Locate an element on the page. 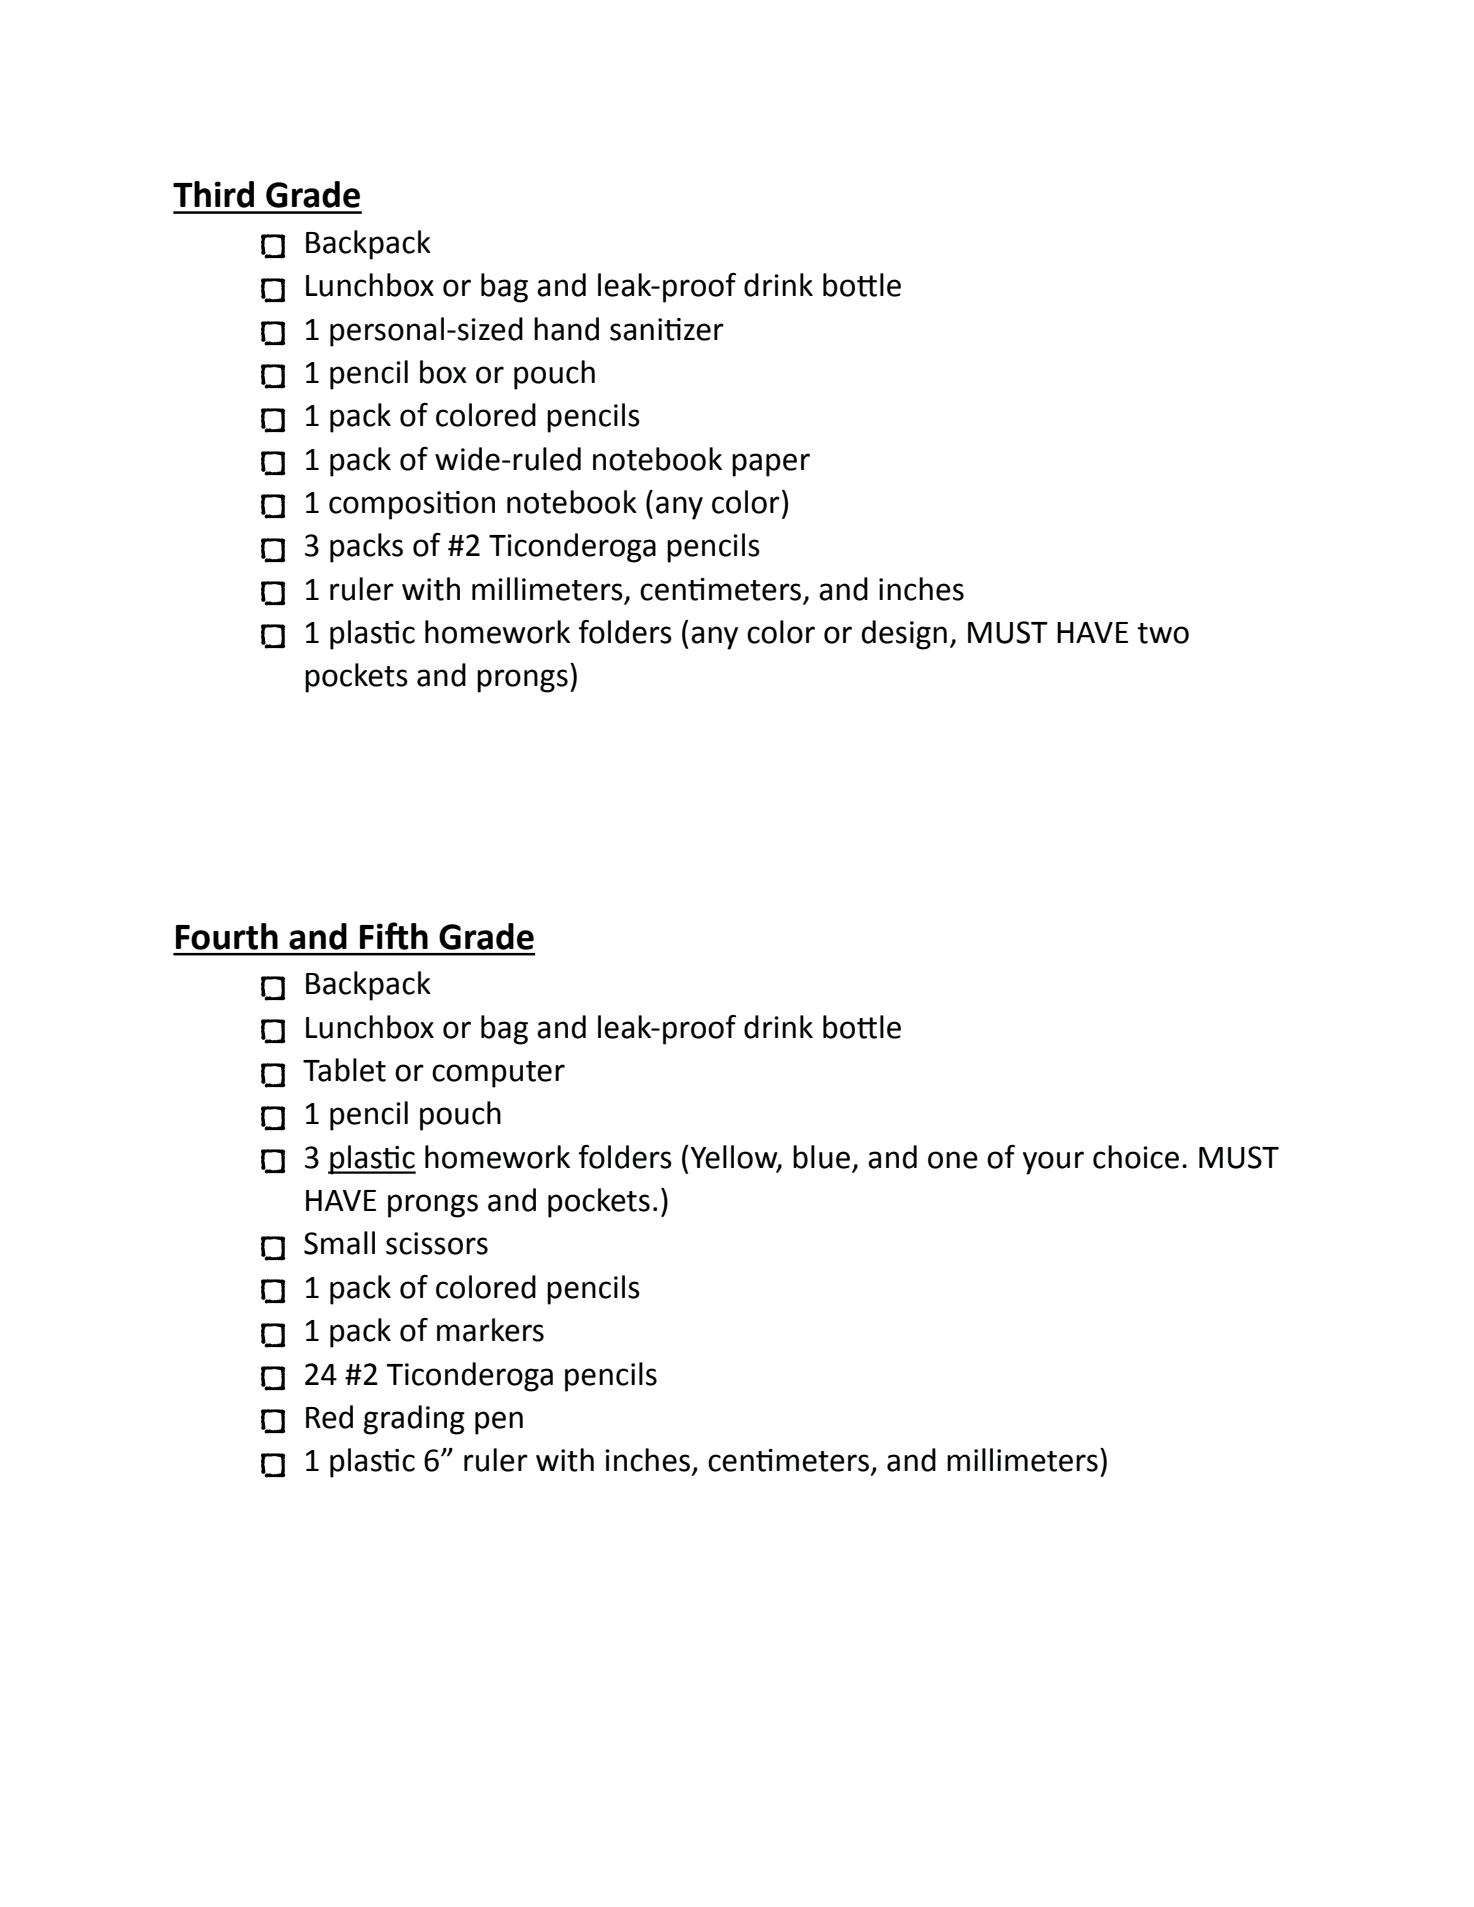 The image size is (1474, 1907). markers is located at coordinates (490, 1330).
